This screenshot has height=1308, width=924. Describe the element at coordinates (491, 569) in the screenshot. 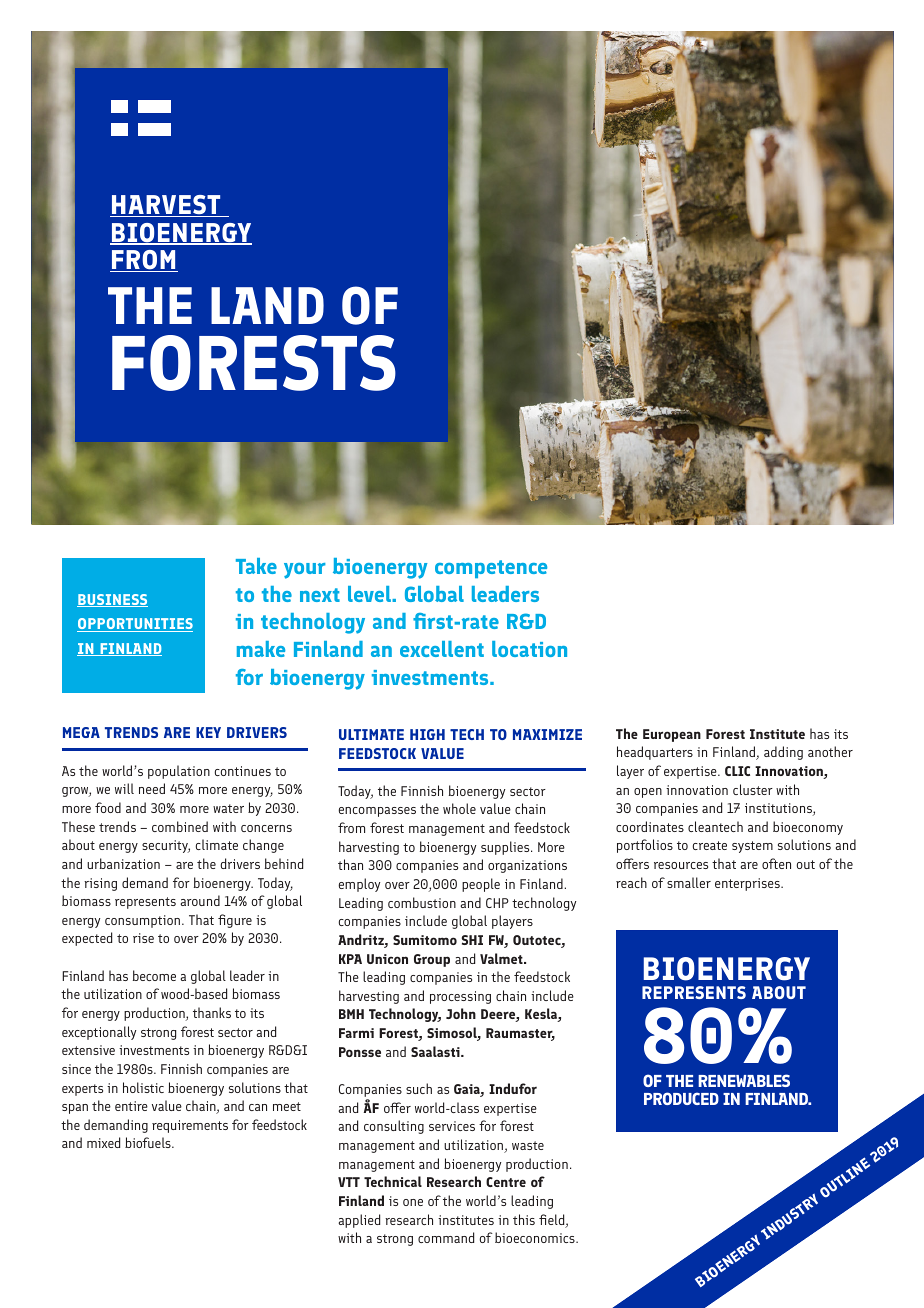

I see `competence` at that location.
